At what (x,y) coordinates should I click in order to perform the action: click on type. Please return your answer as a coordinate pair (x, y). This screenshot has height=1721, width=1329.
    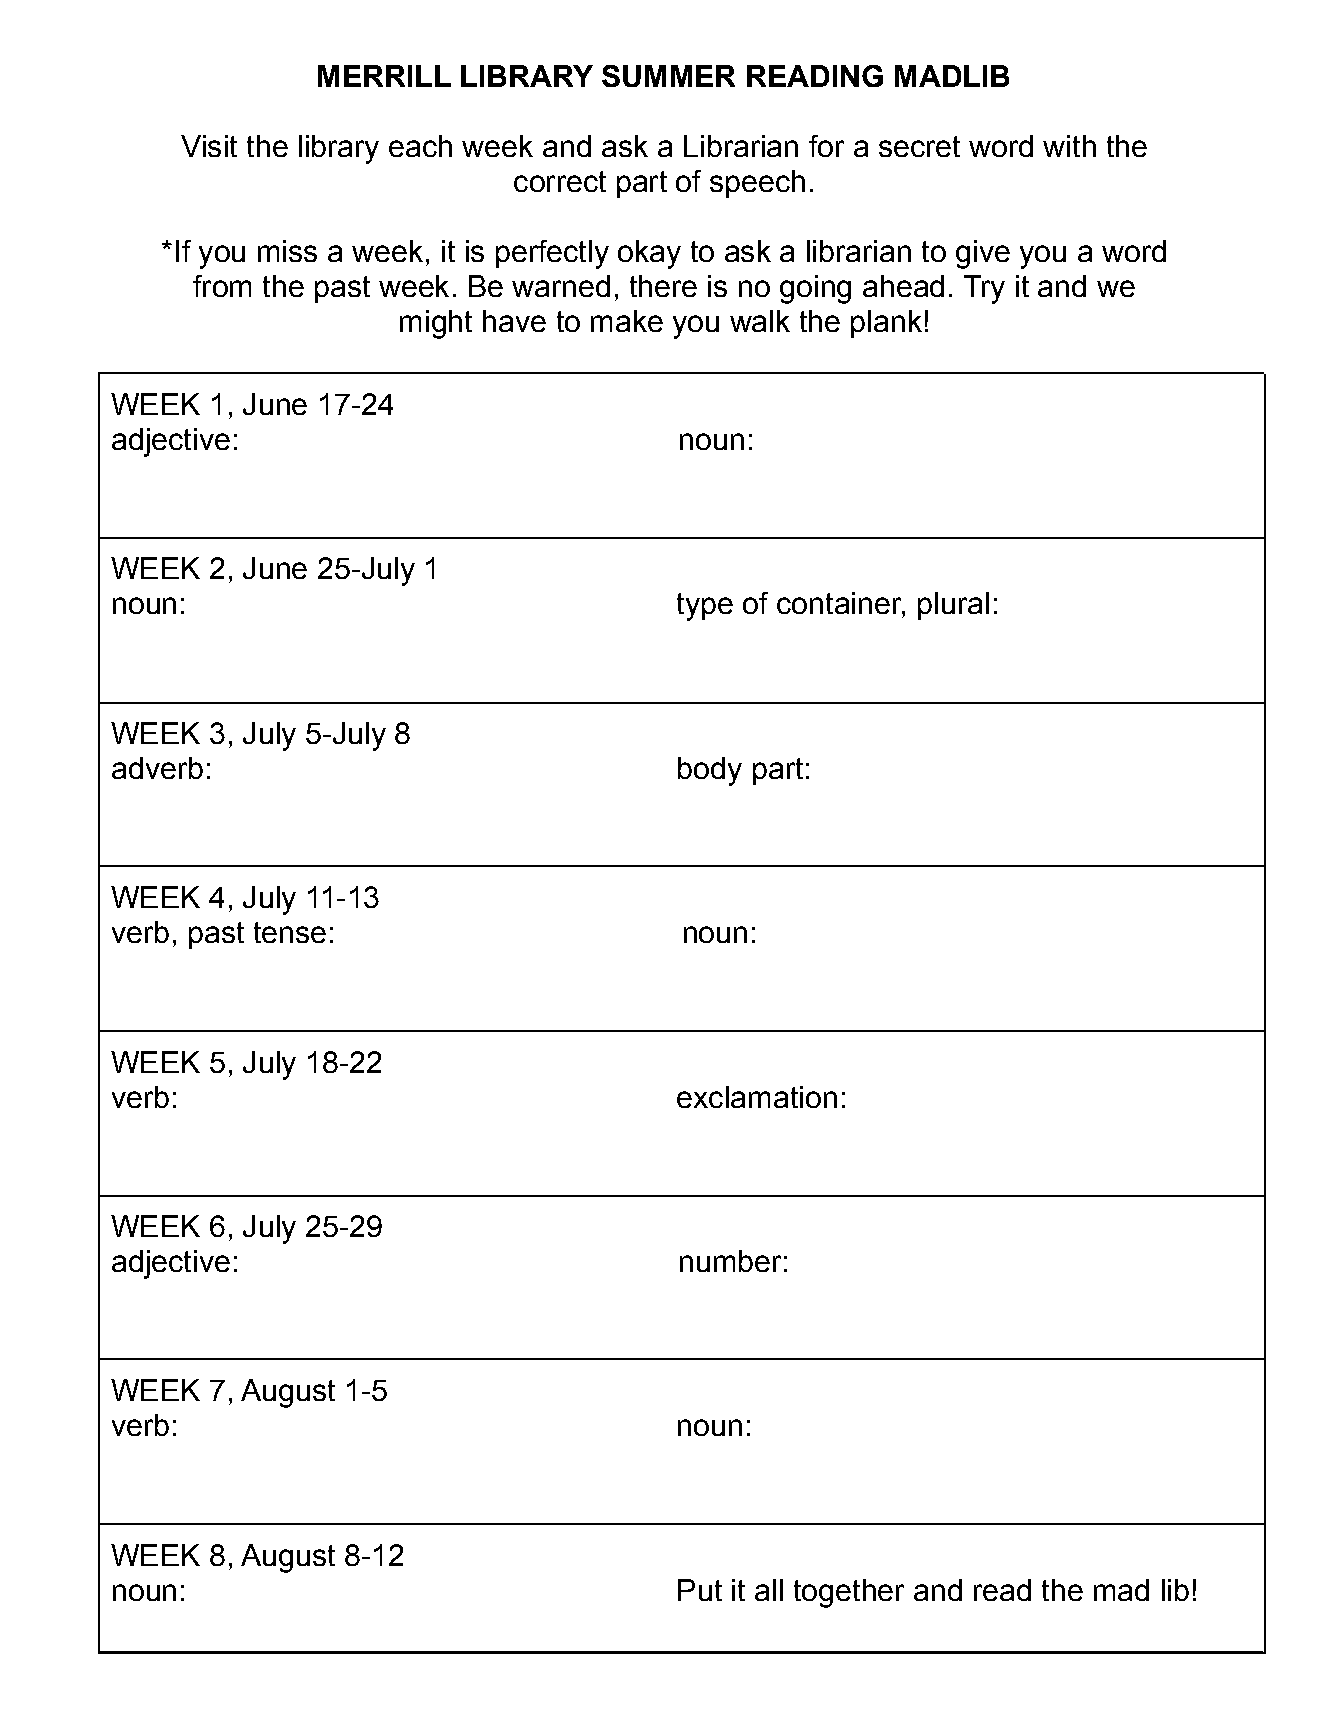
    Looking at the image, I should click on (705, 607).
